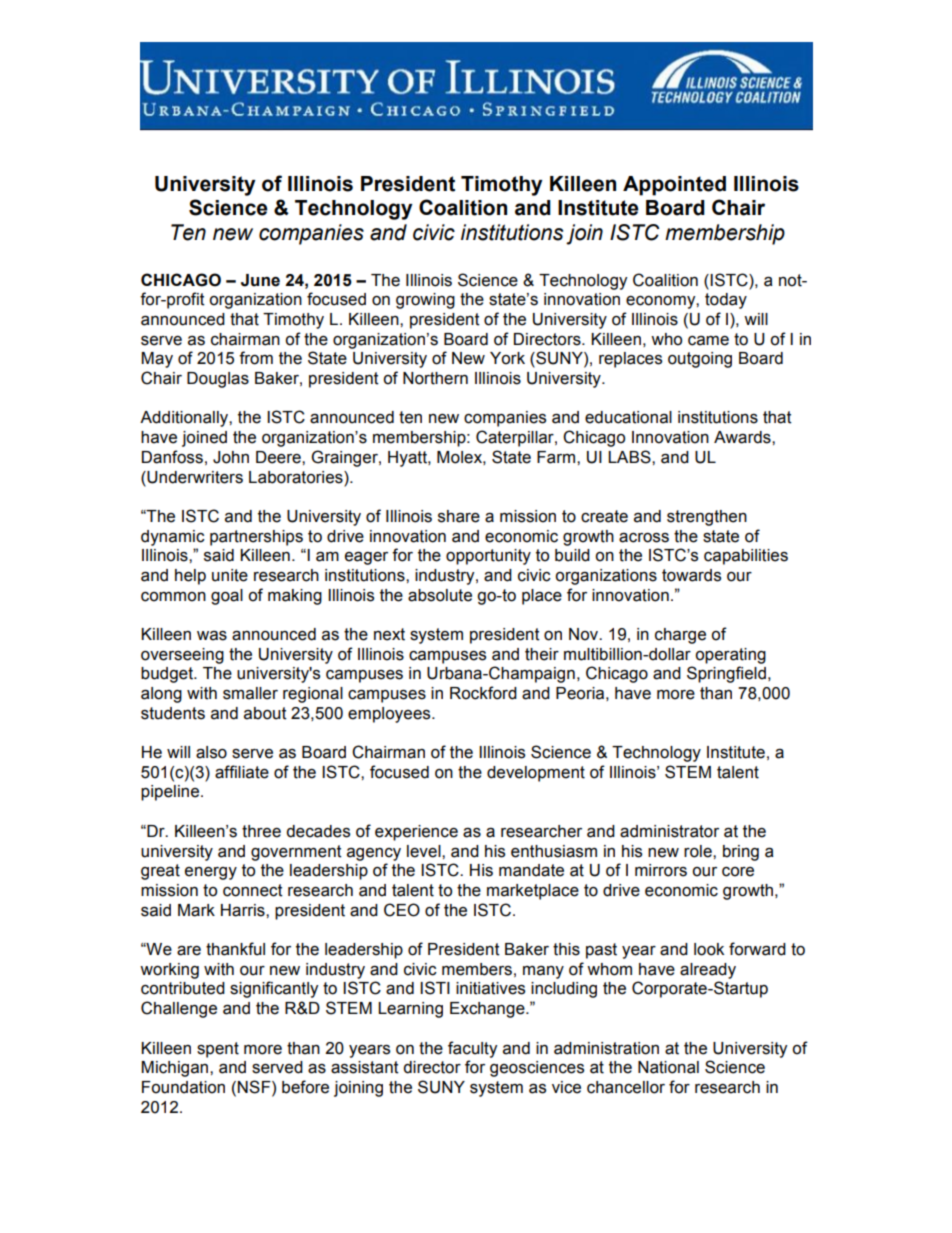 This image has height=1233, width=952. I want to click on June, so click(260, 280).
